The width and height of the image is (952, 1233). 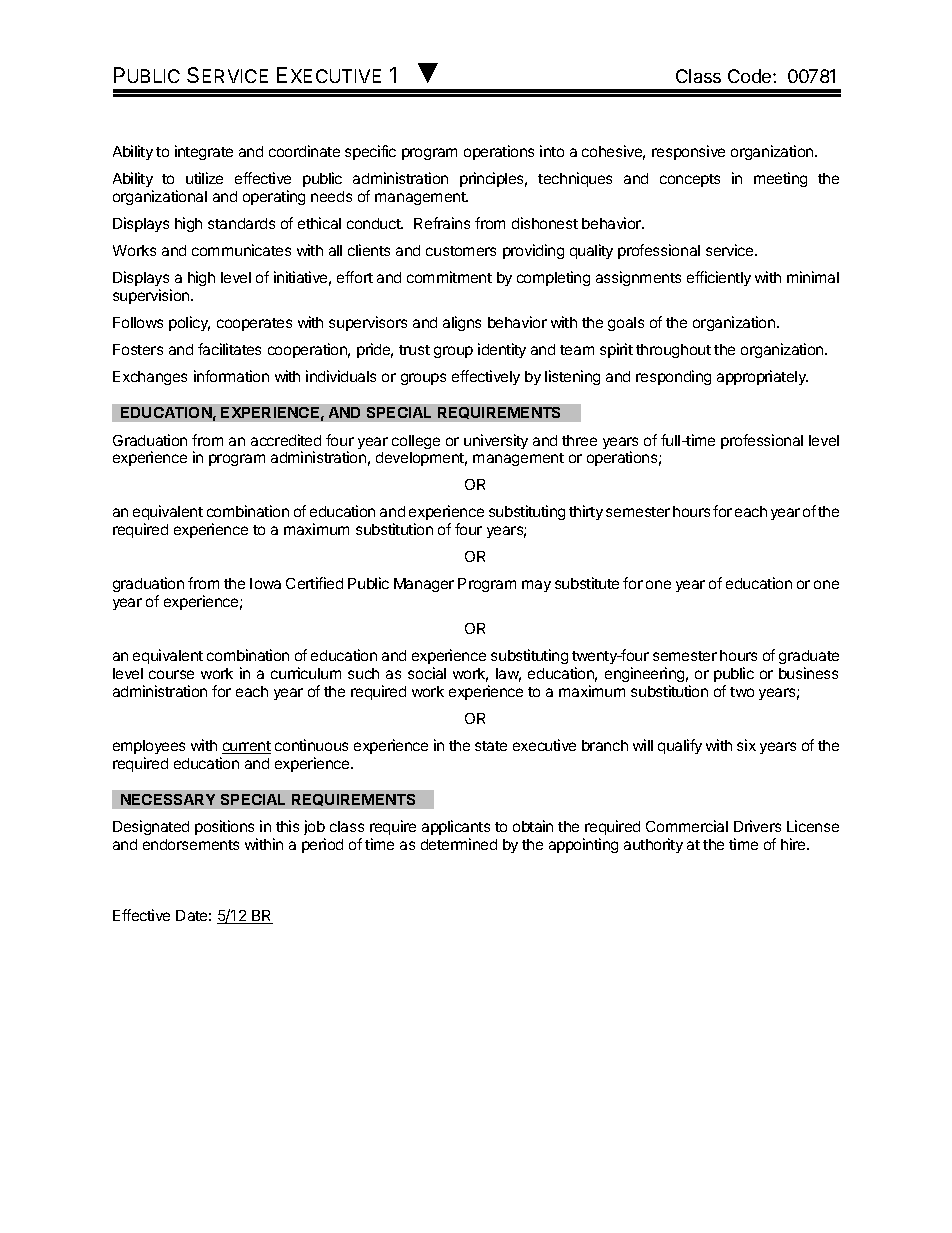 What do you see at coordinates (552, 151) in the image?
I see `into` at bounding box center [552, 151].
